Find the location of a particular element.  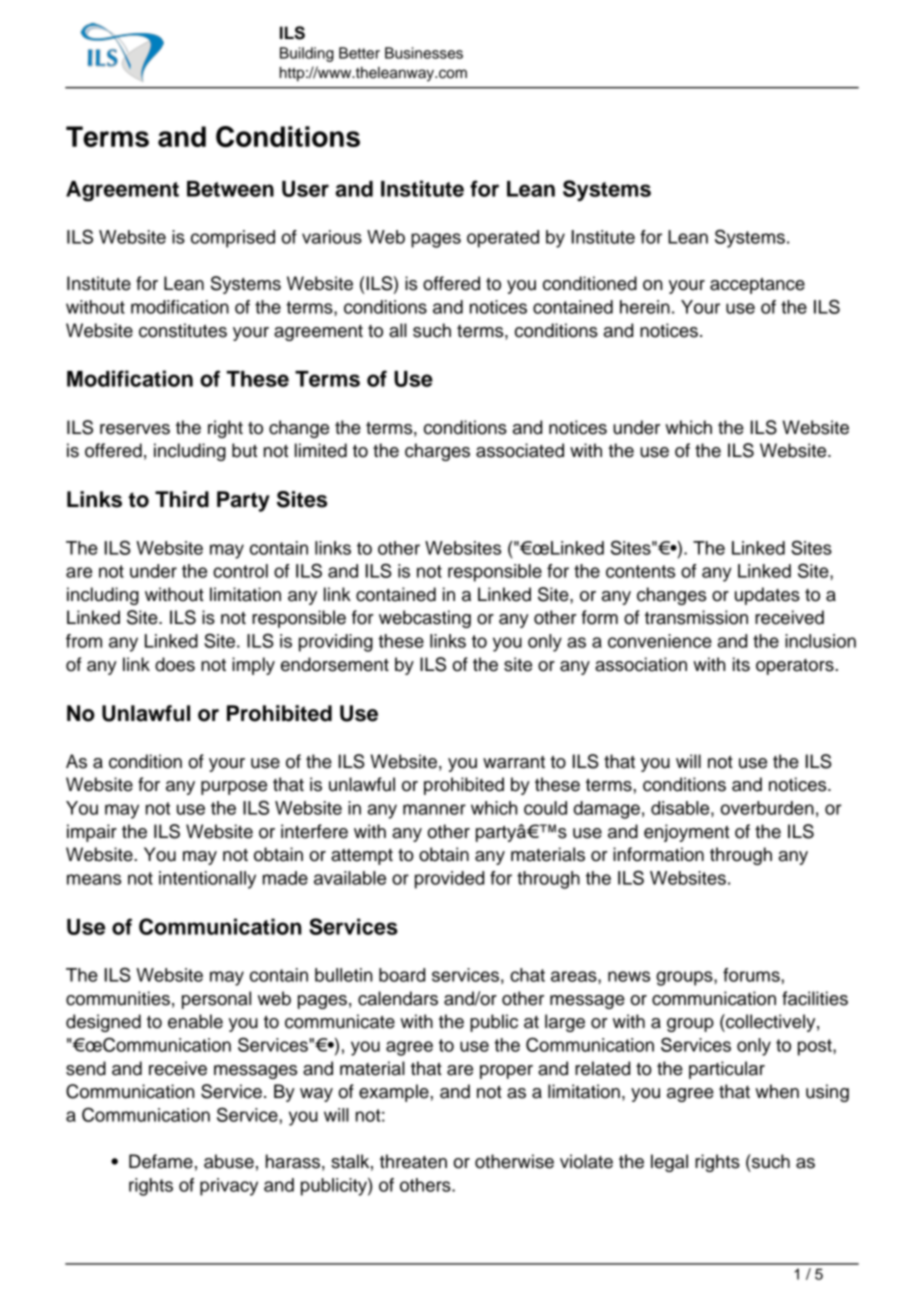

Building is located at coordinates (307, 54).
